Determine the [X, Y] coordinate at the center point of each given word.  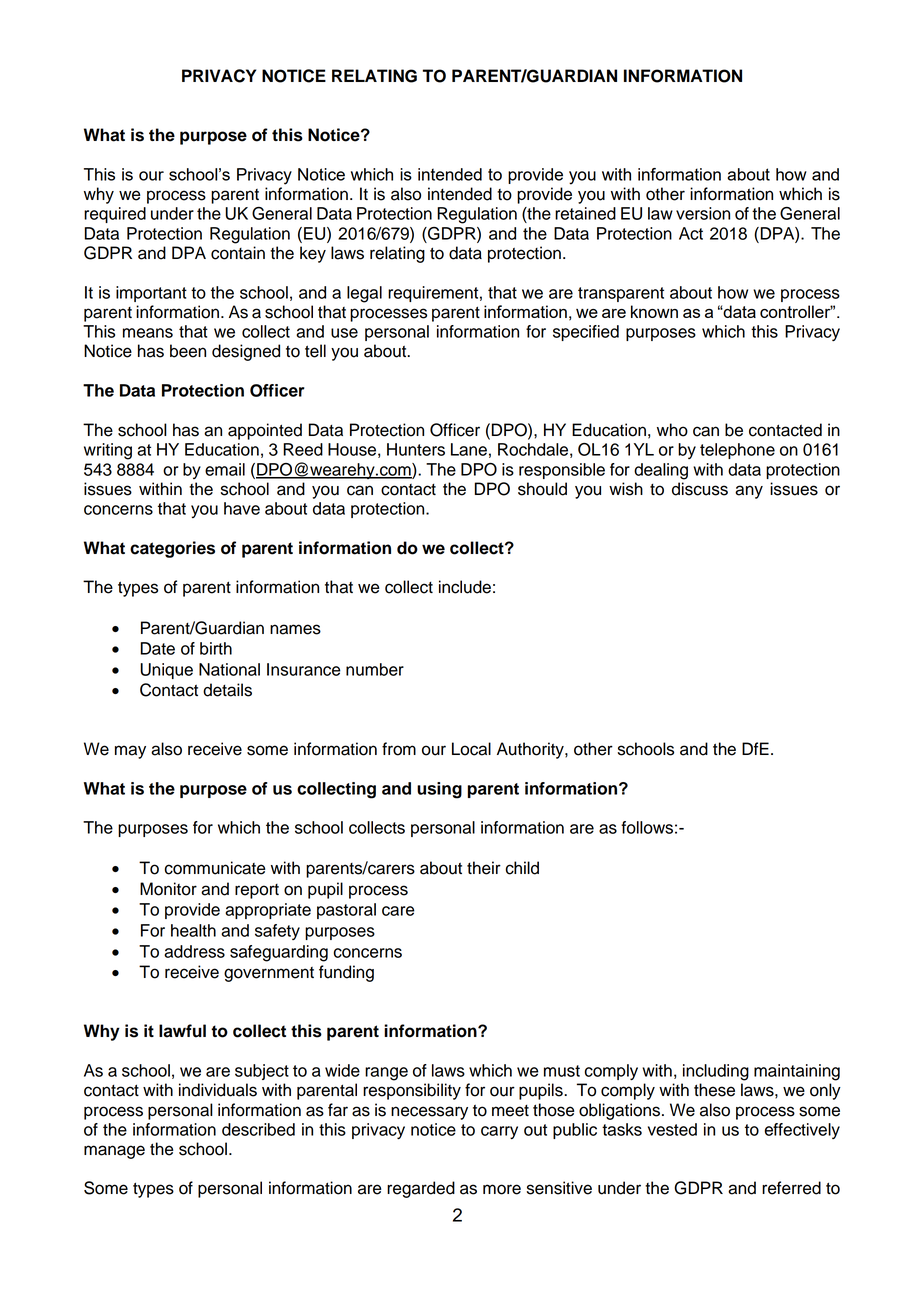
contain [238, 253]
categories [172, 549]
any [749, 492]
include [465, 587]
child [522, 868]
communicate [215, 868]
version [703, 213]
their [484, 868]
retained [585, 213]
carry [499, 1132]
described [258, 1129]
